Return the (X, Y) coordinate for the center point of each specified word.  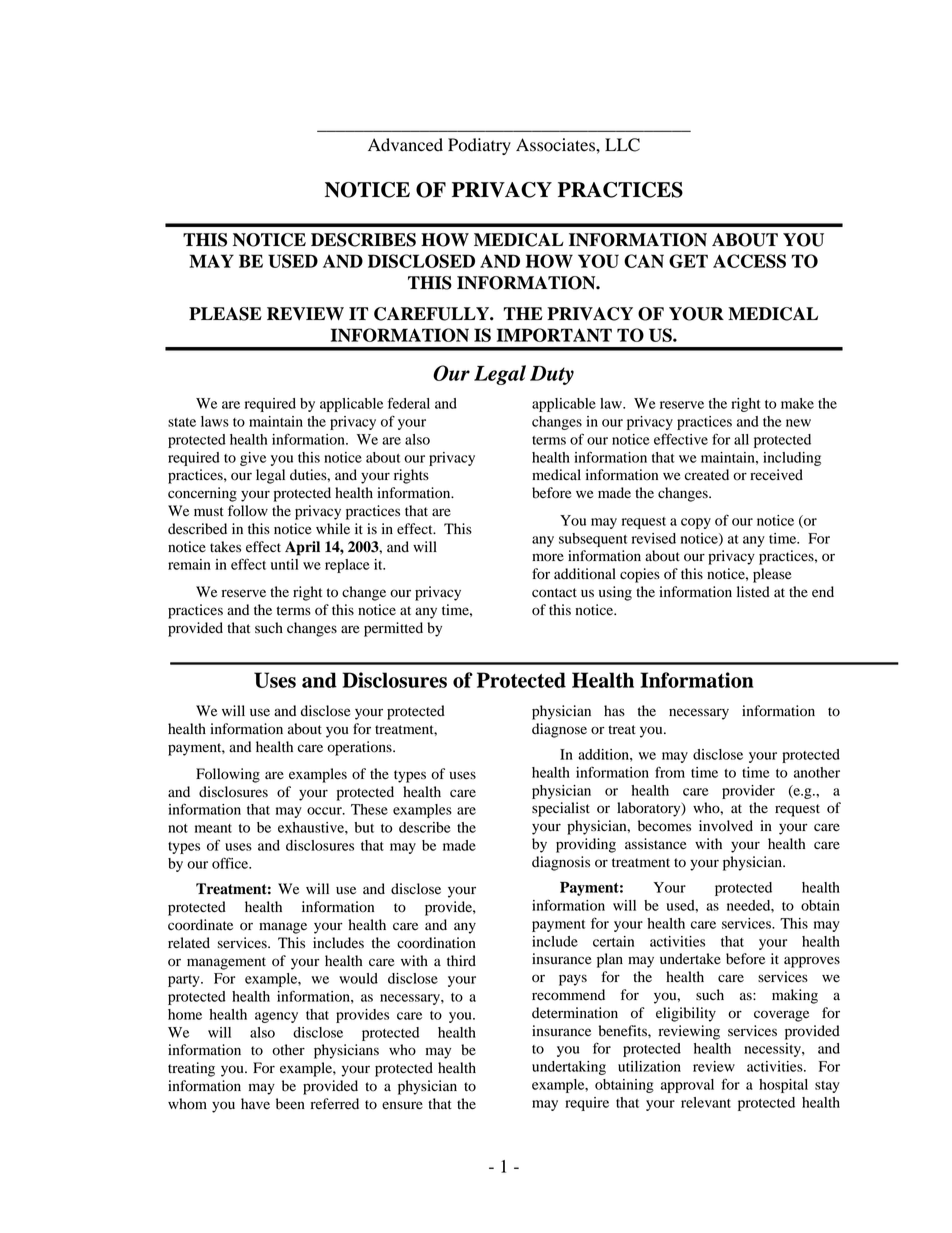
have (255, 1103)
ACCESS (749, 261)
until (284, 564)
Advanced (405, 145)
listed (753, 592)
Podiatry (479, 146)
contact (554, 593)
